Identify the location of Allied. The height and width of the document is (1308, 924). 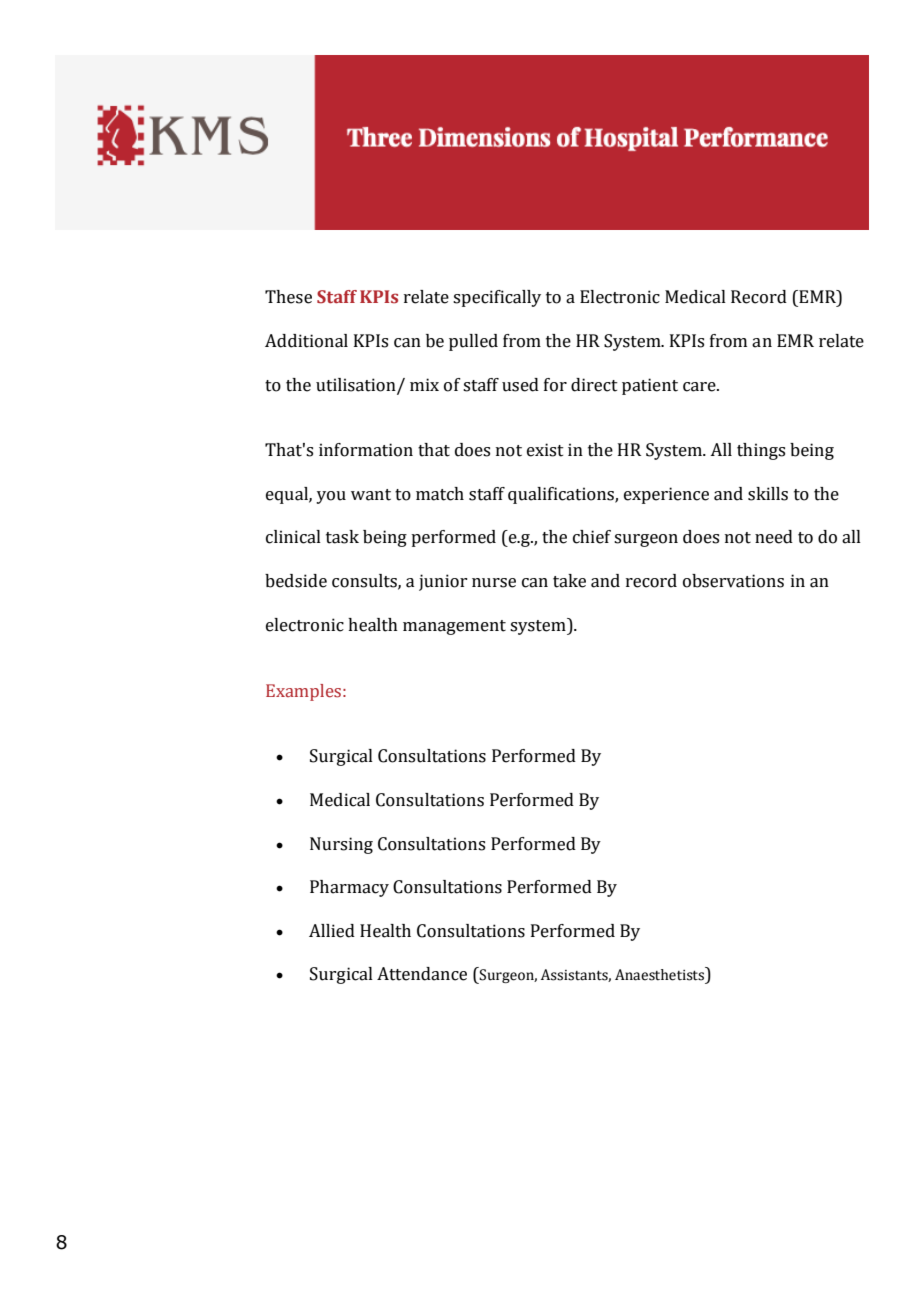
(332, 931).
